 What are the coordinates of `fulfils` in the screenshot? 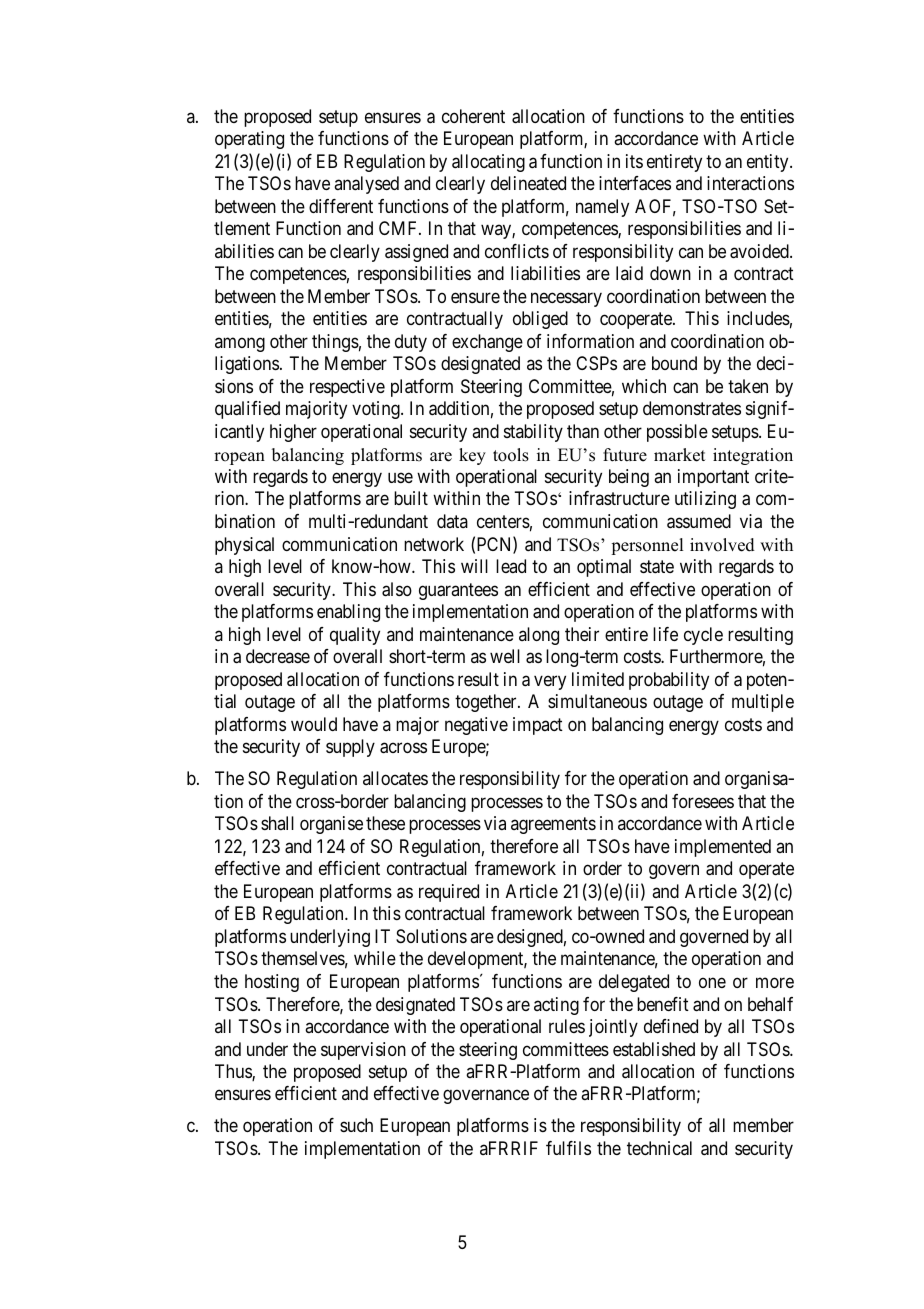 It's located at (568, 1148).
